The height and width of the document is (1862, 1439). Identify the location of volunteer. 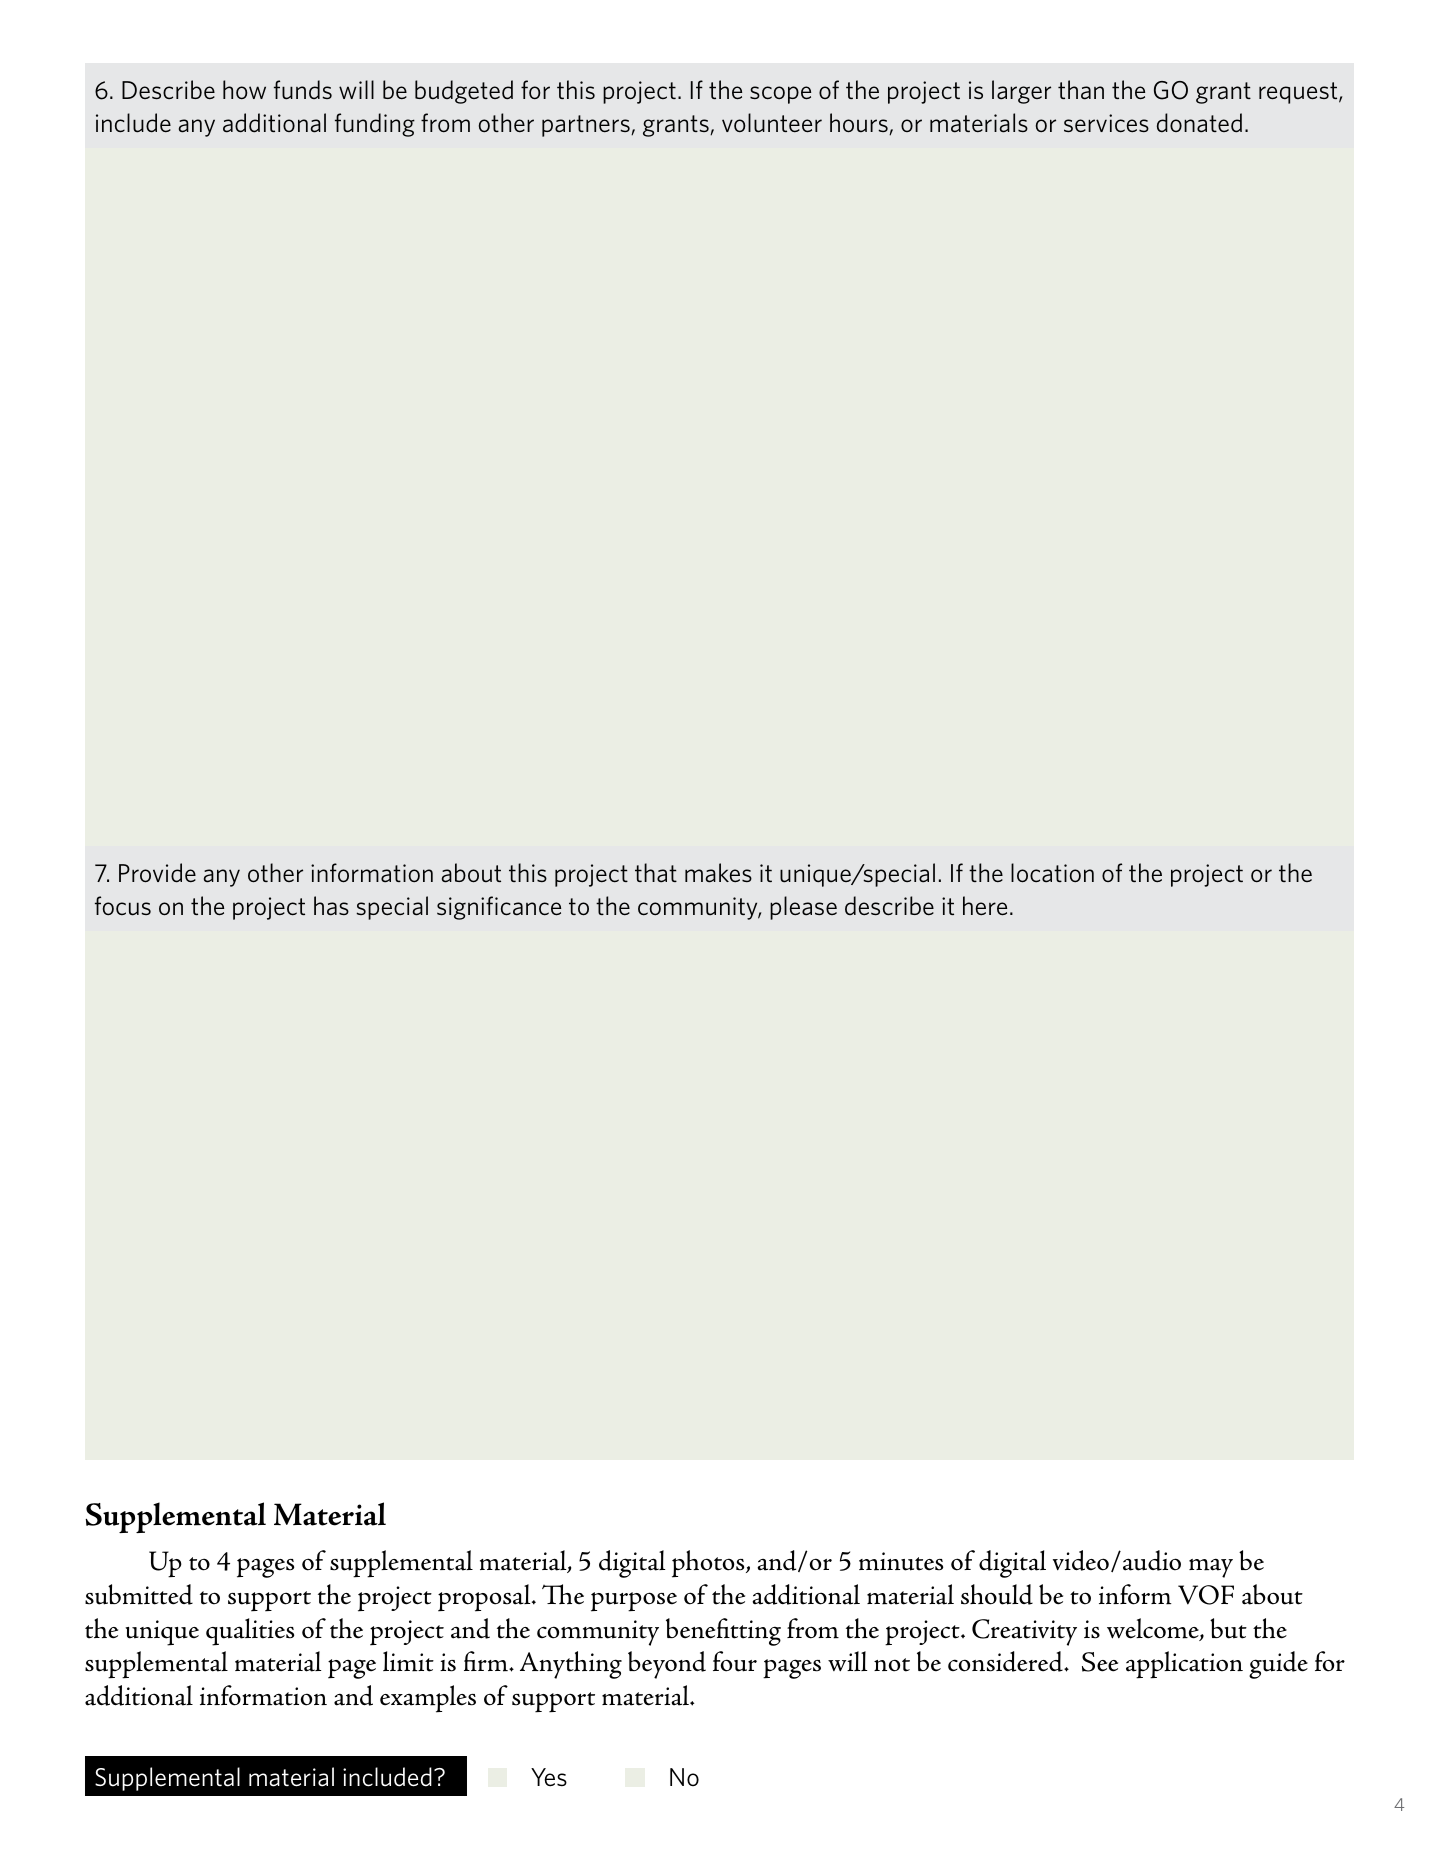
(772, 123).
